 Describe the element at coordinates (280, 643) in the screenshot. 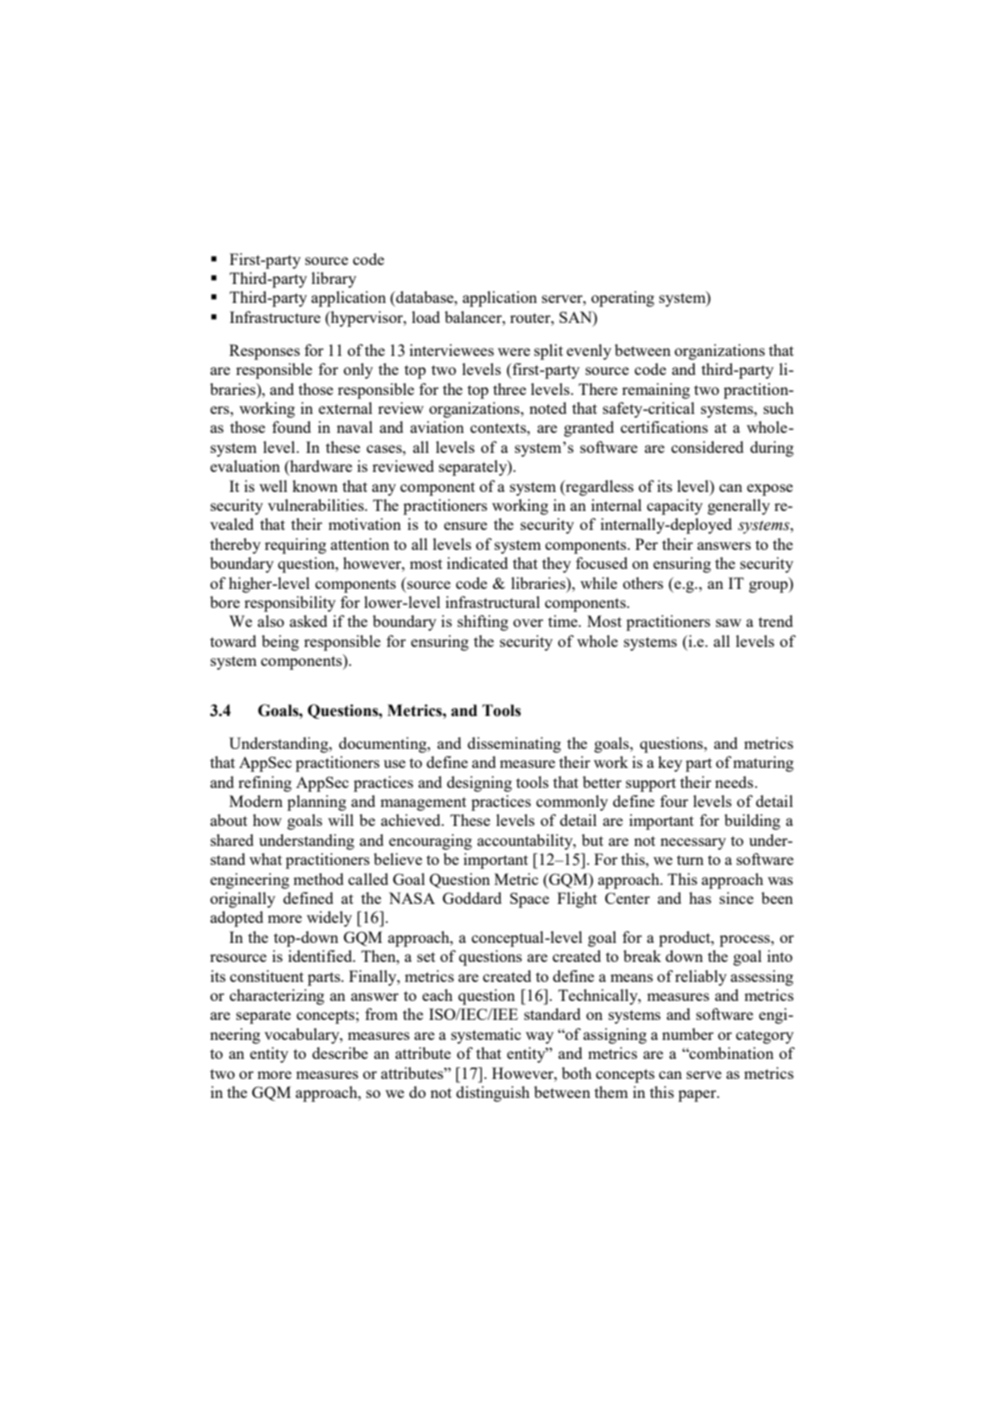

I see `being` at that location.
